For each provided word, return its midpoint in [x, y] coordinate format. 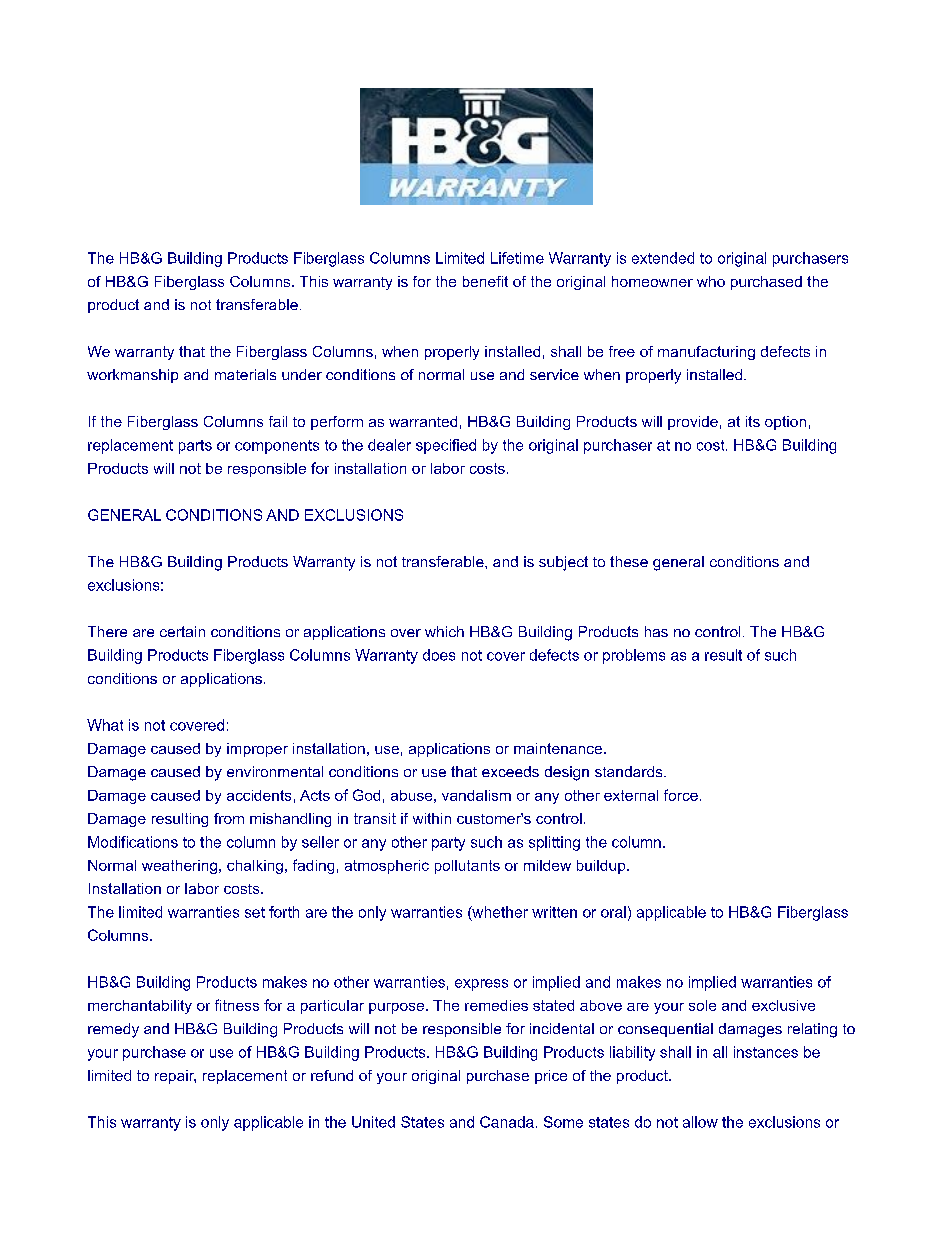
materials [245, 374]
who [711, 281]
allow [700, 1122]
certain [182, 631]
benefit [485, 281]
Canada [507, 1122]
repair [175, 1077]
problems [634, 656]
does [439, 655]
